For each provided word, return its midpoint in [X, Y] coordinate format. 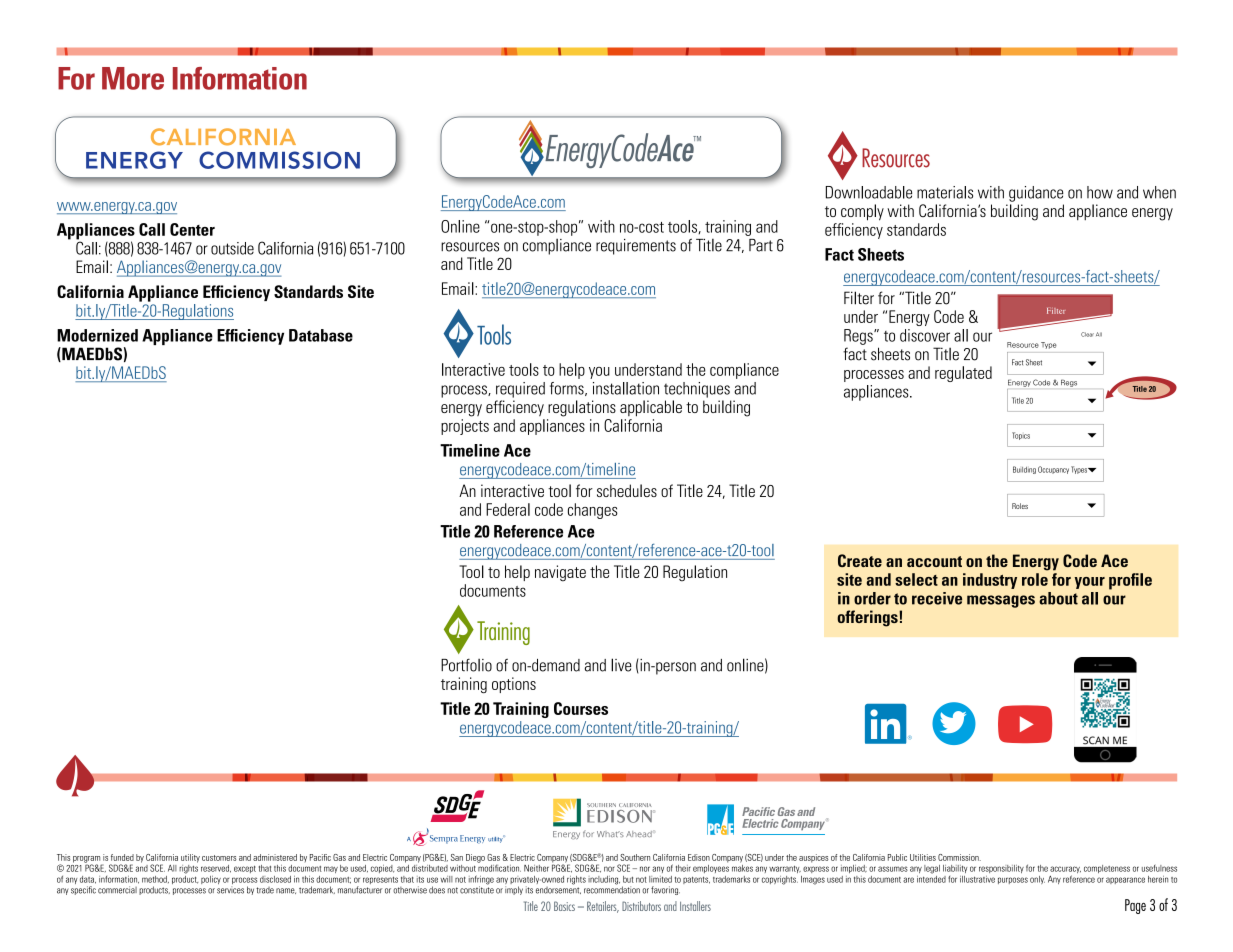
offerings [868, 618]
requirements [636, 247]
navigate [560, 573]
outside [232, 248]
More [133, 78]
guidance [1036, 194]
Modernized [97, 335]
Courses [581, 708]
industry [990, 581]
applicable [651, 408]
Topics [1021, 436]
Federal [508, 509]
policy [211, 880]
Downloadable [869, 192]
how [1100, 192]
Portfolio [466, 665]
